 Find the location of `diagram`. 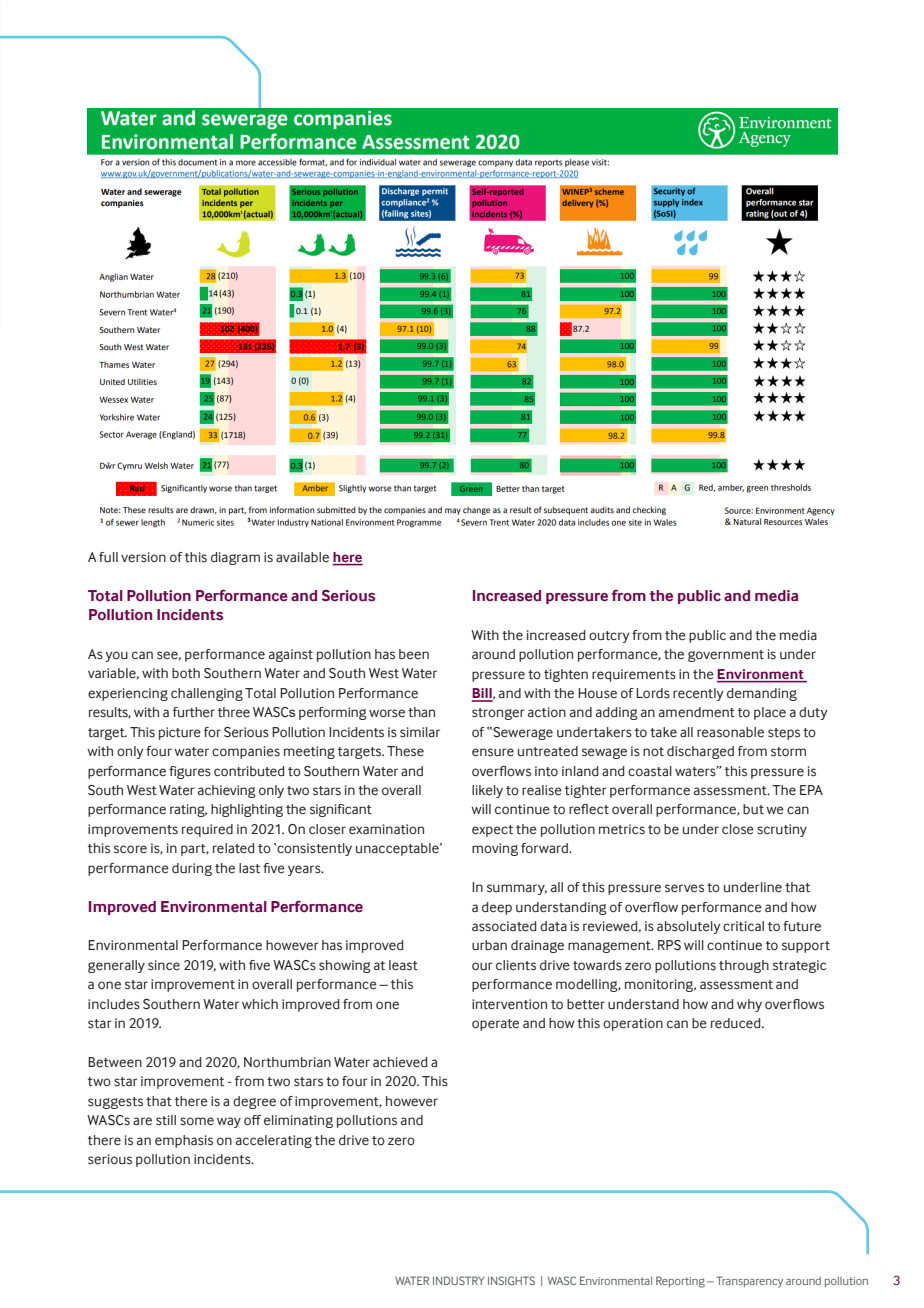

diagram is located at coordinates (235, 558).
